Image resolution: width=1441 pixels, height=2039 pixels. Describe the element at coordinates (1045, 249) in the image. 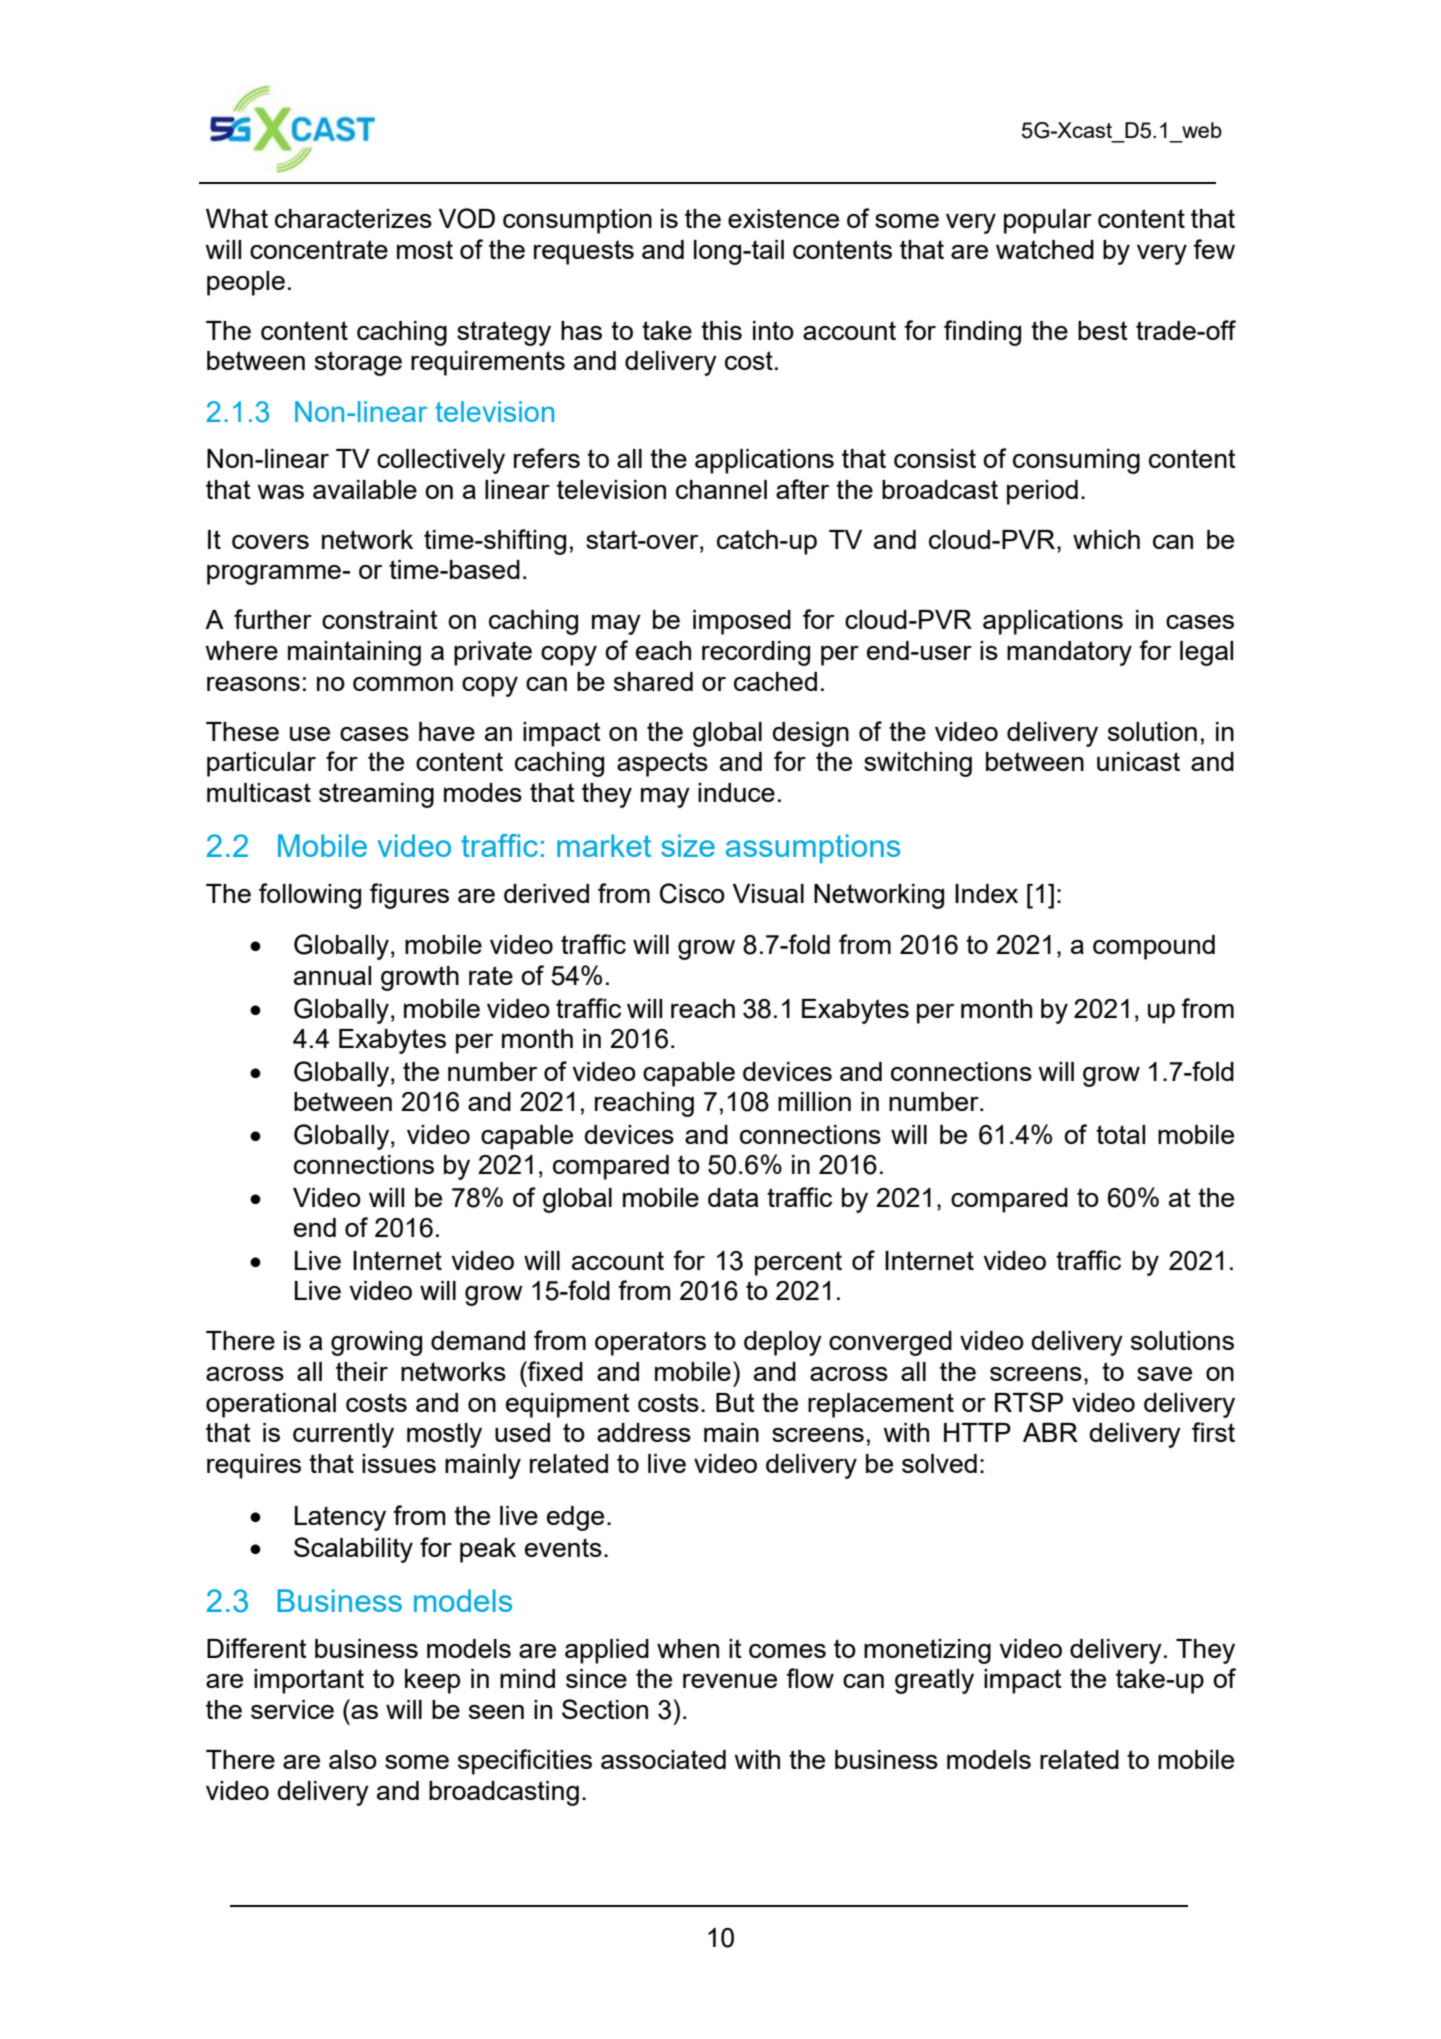

I see `watched` at that location.
